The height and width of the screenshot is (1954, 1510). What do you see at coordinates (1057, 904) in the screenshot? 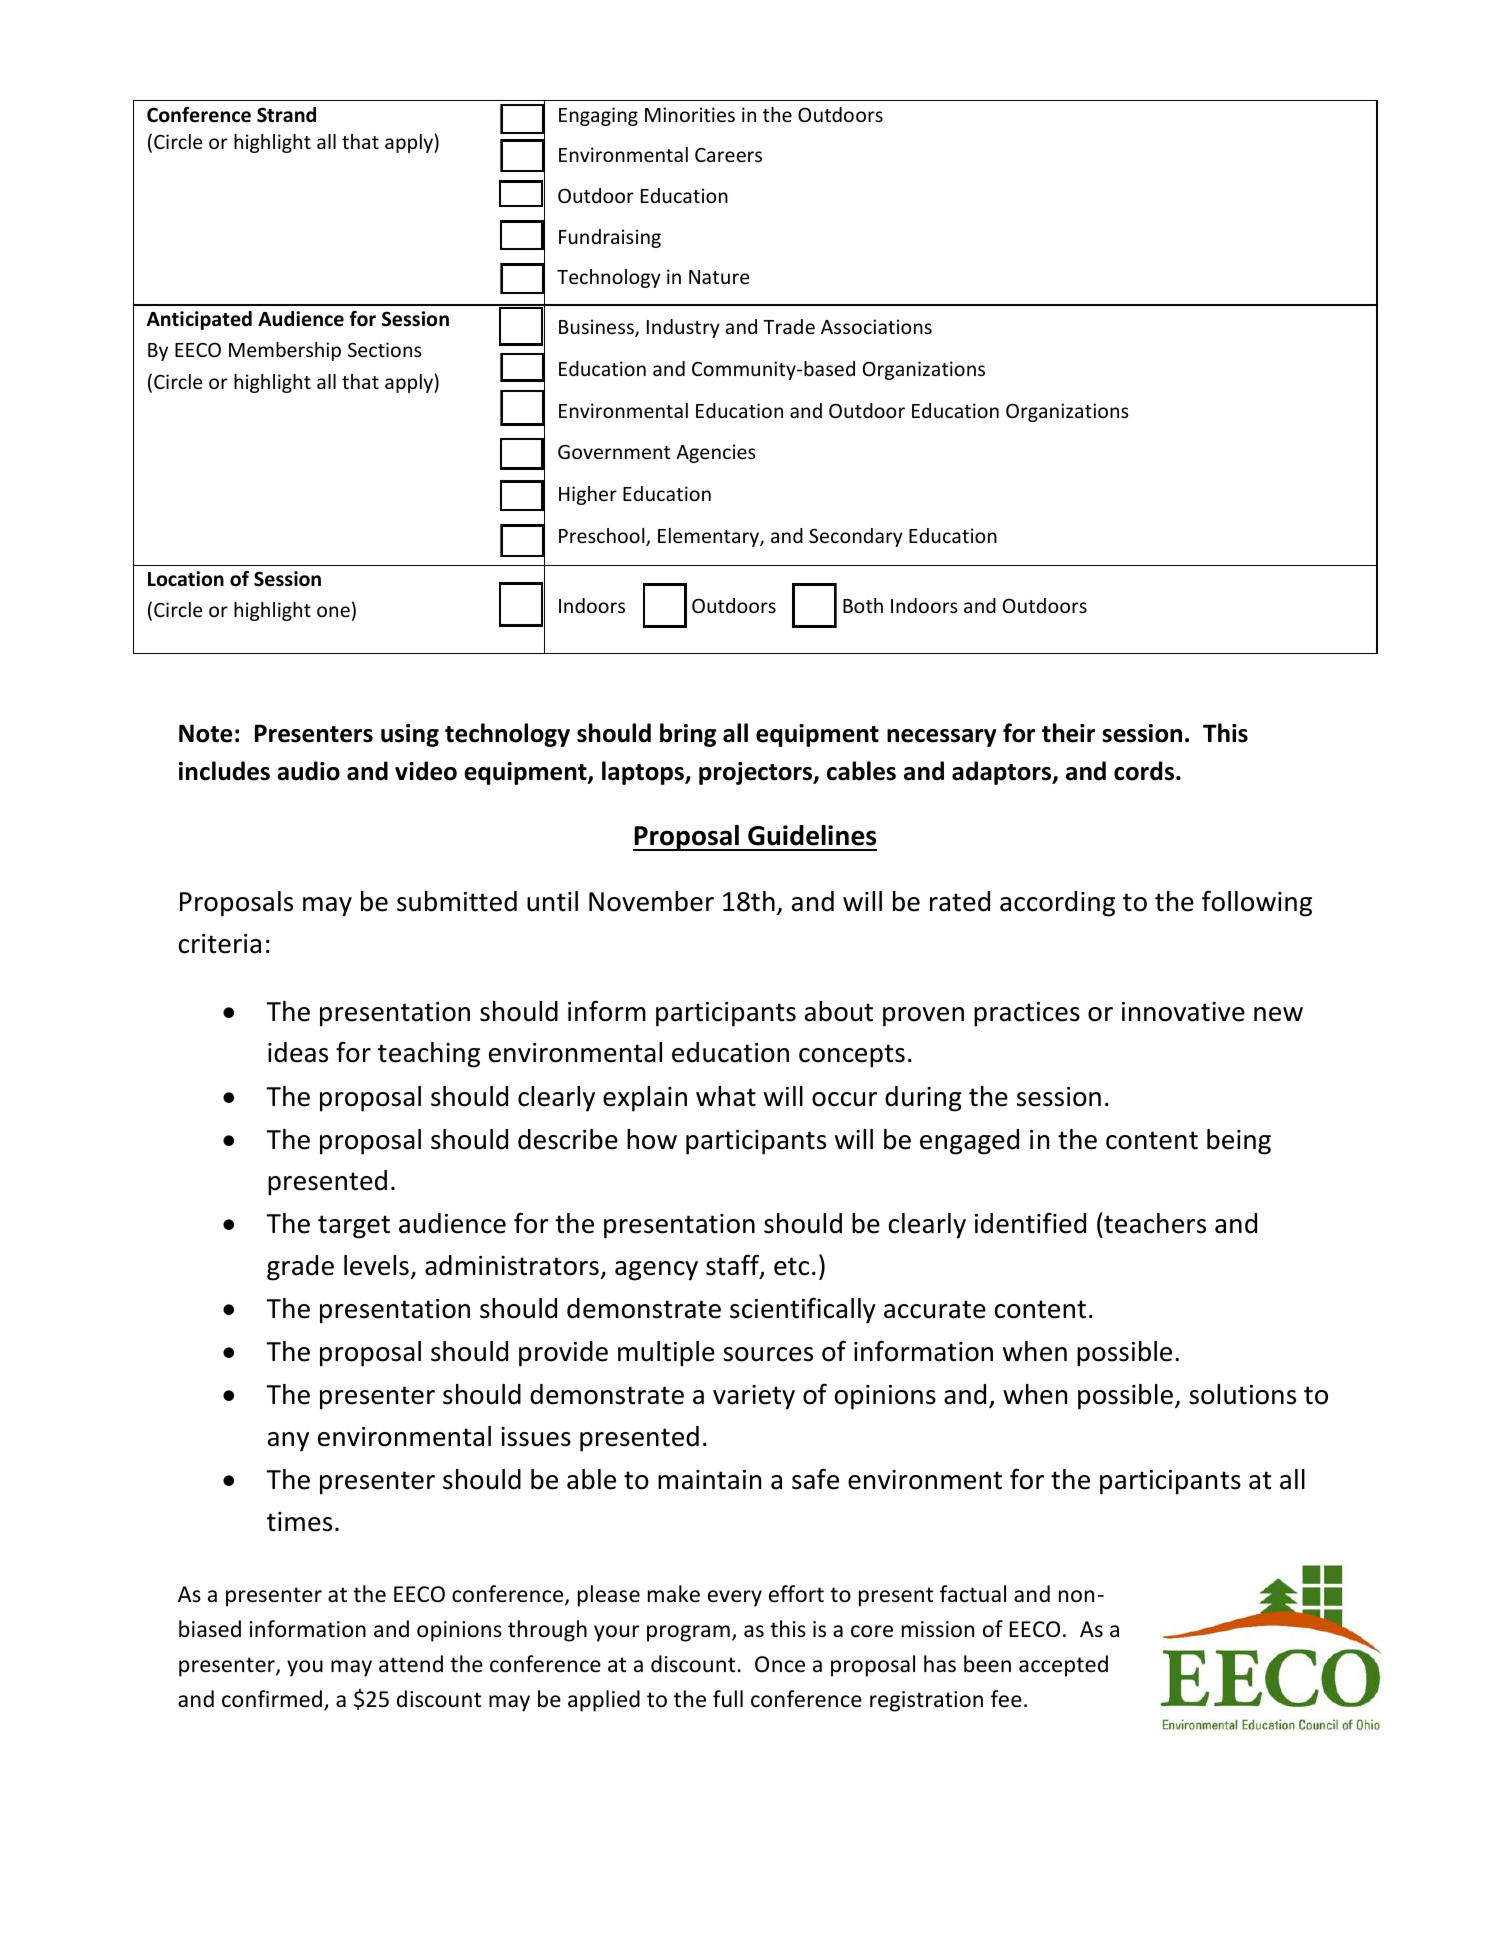
I see `according` at bounding box center [1057, 904].
